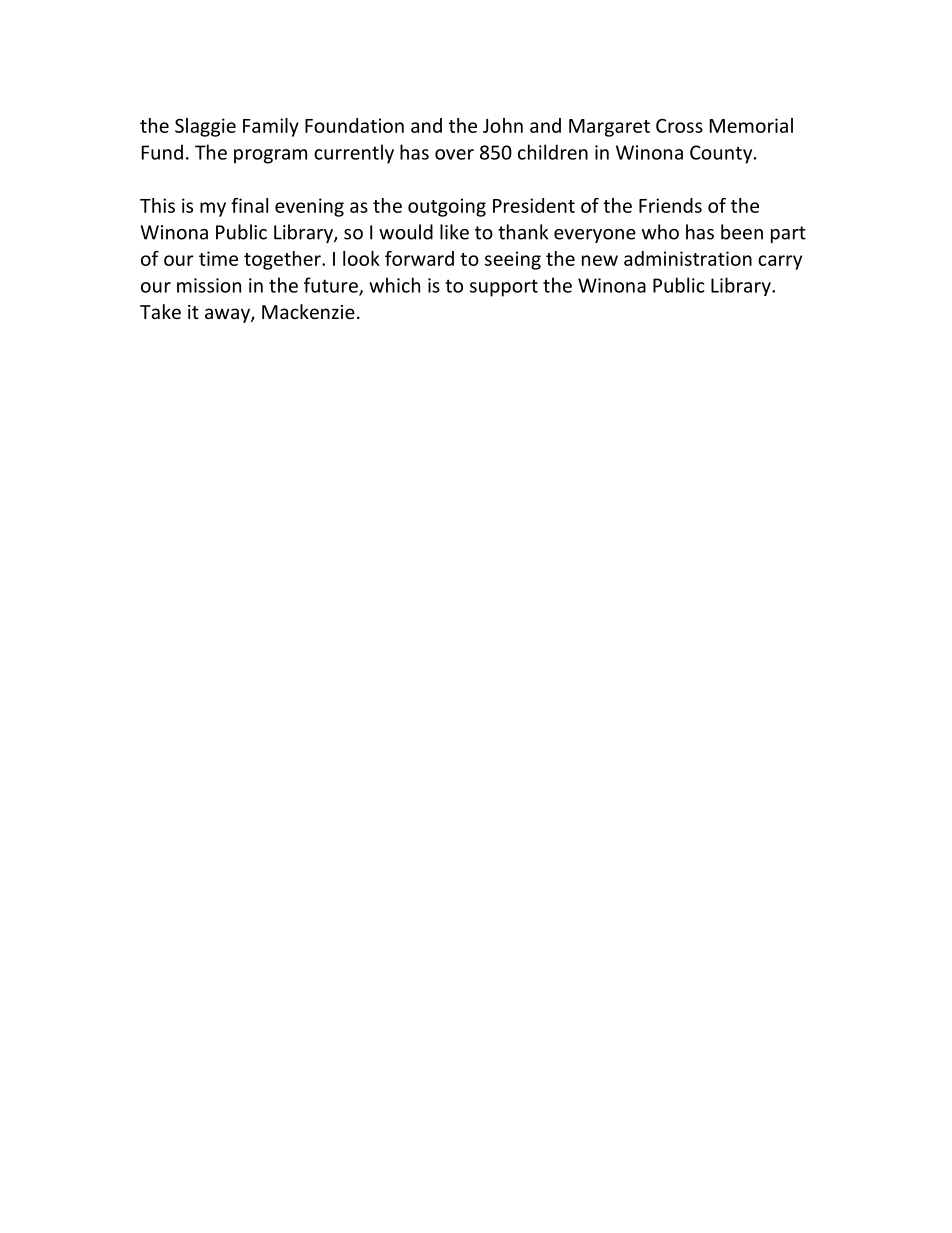  I want to click on like, so click(454, 232).
